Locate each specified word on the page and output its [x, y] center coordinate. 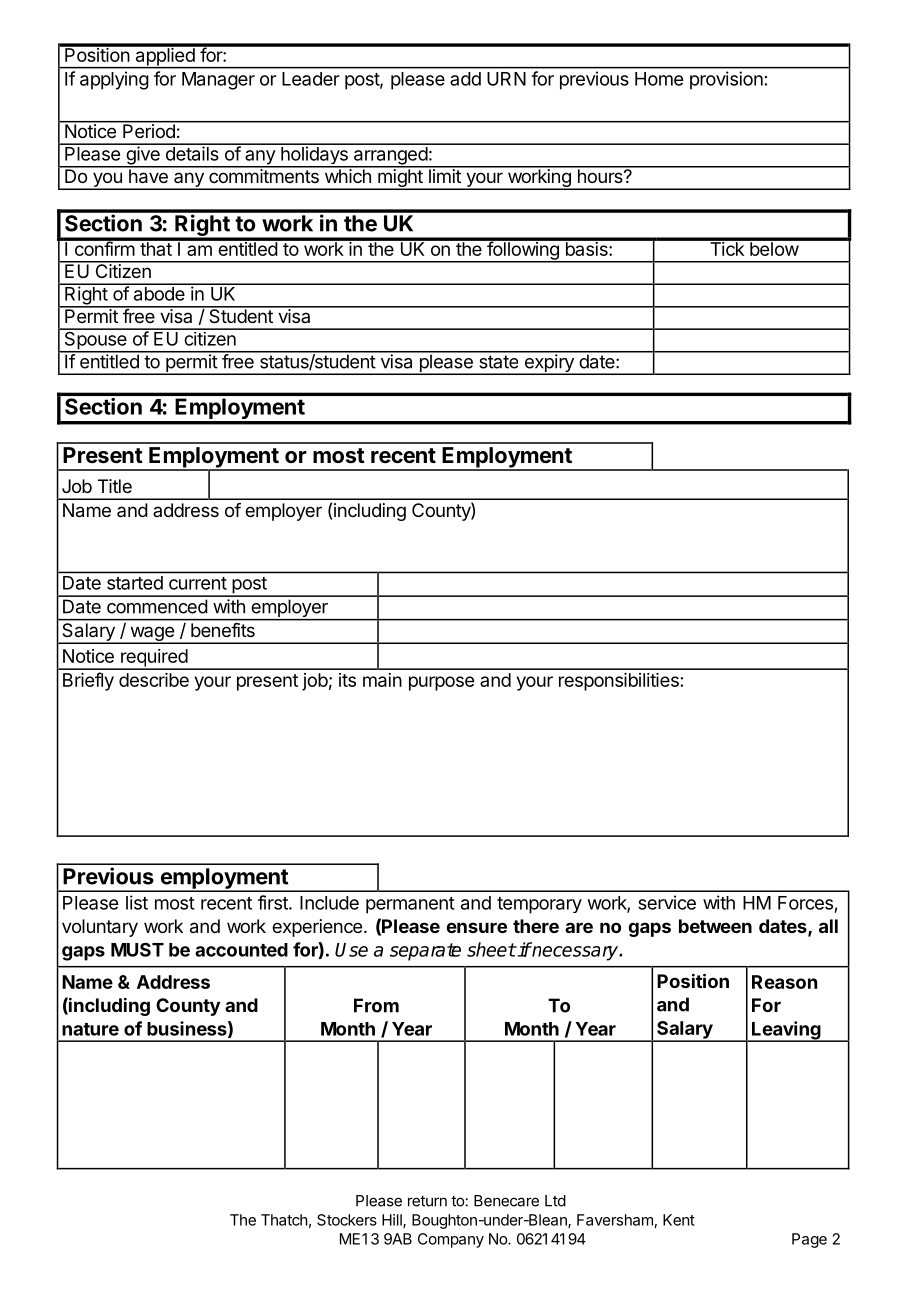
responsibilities [619, 682]
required [154, 659]
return [427, 1201]
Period [149, 130]
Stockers [347, 1220]
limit [445, 175]
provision [726, 80]
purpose [441, 683]
